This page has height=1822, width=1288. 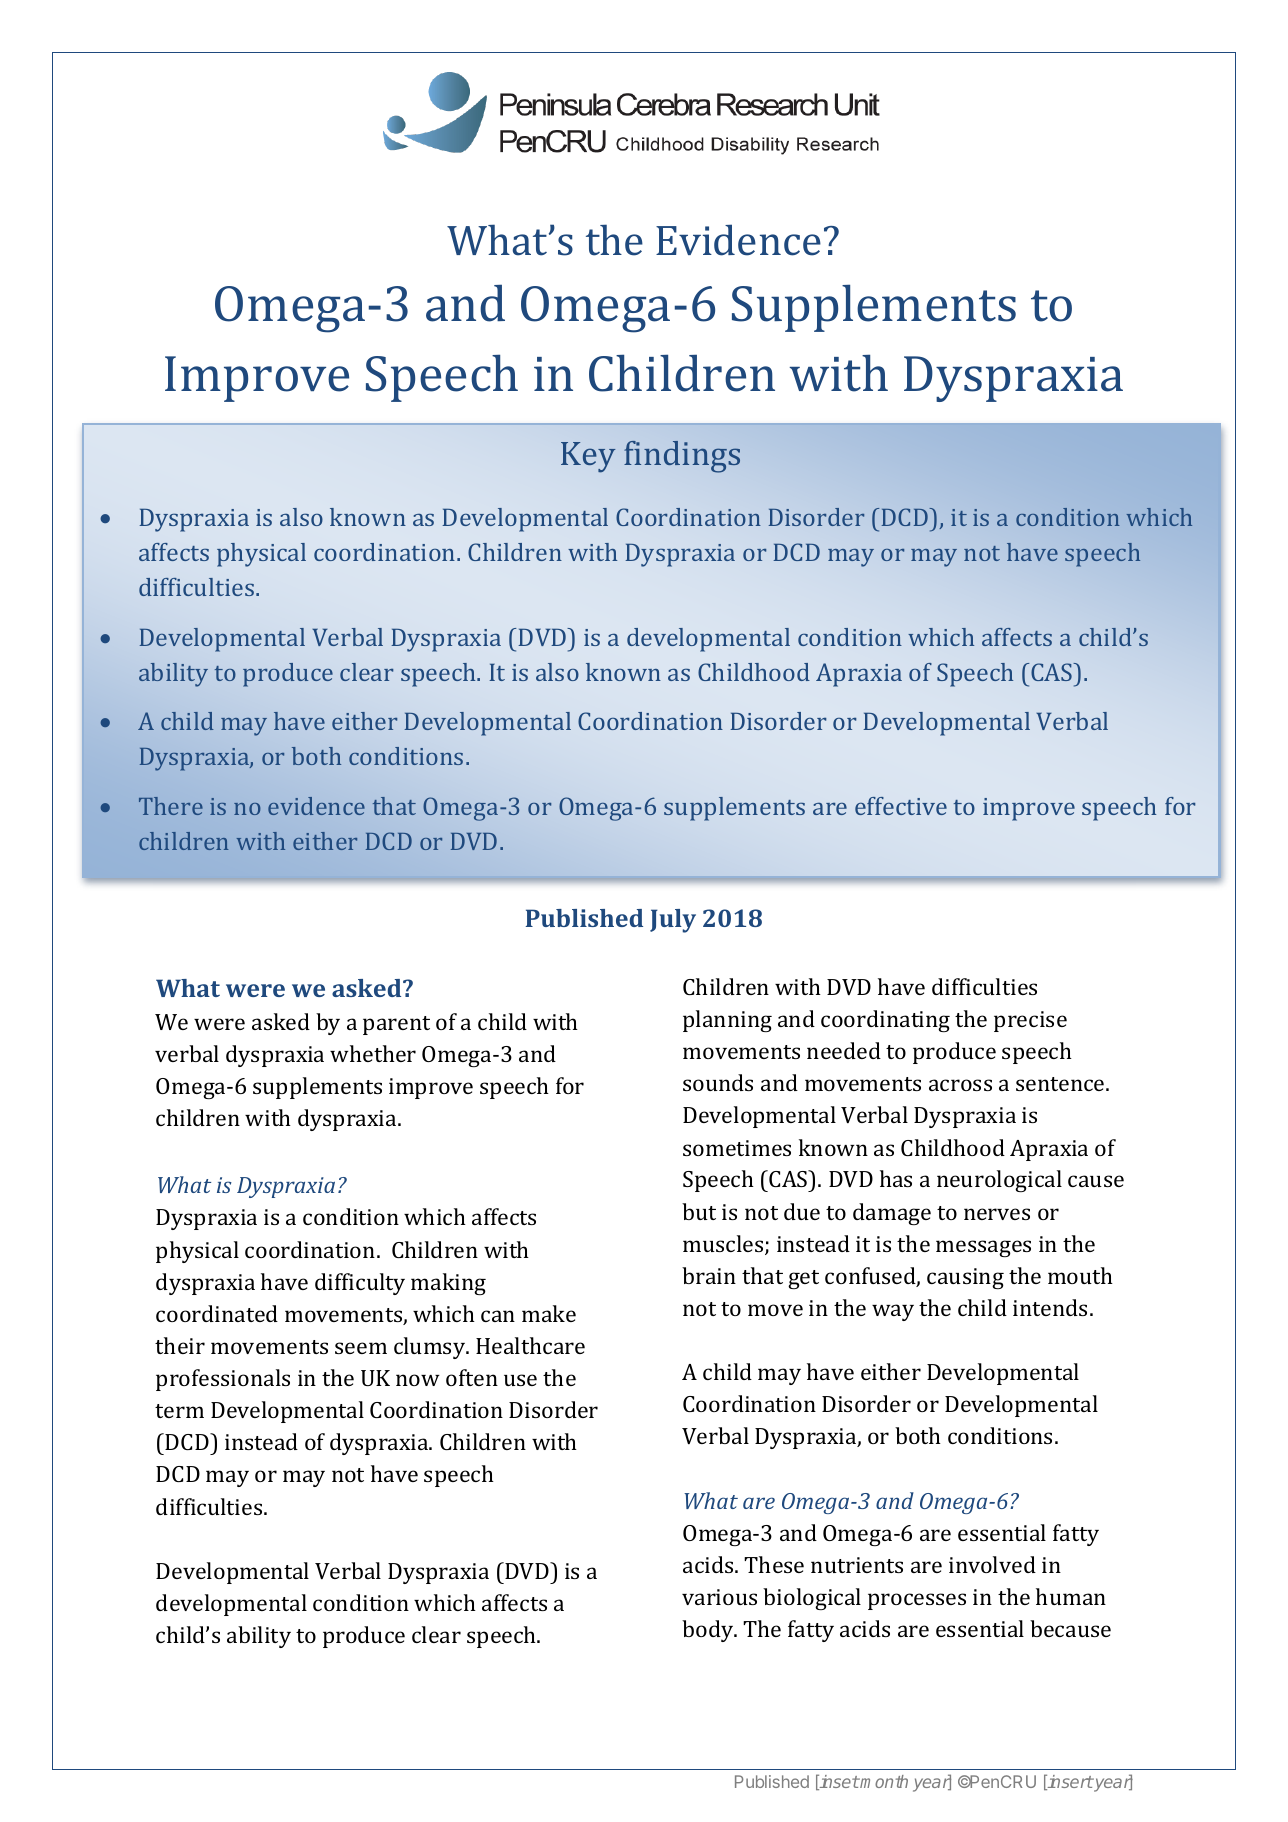 I want to click on sounds, so click(x=718, y=1082).
